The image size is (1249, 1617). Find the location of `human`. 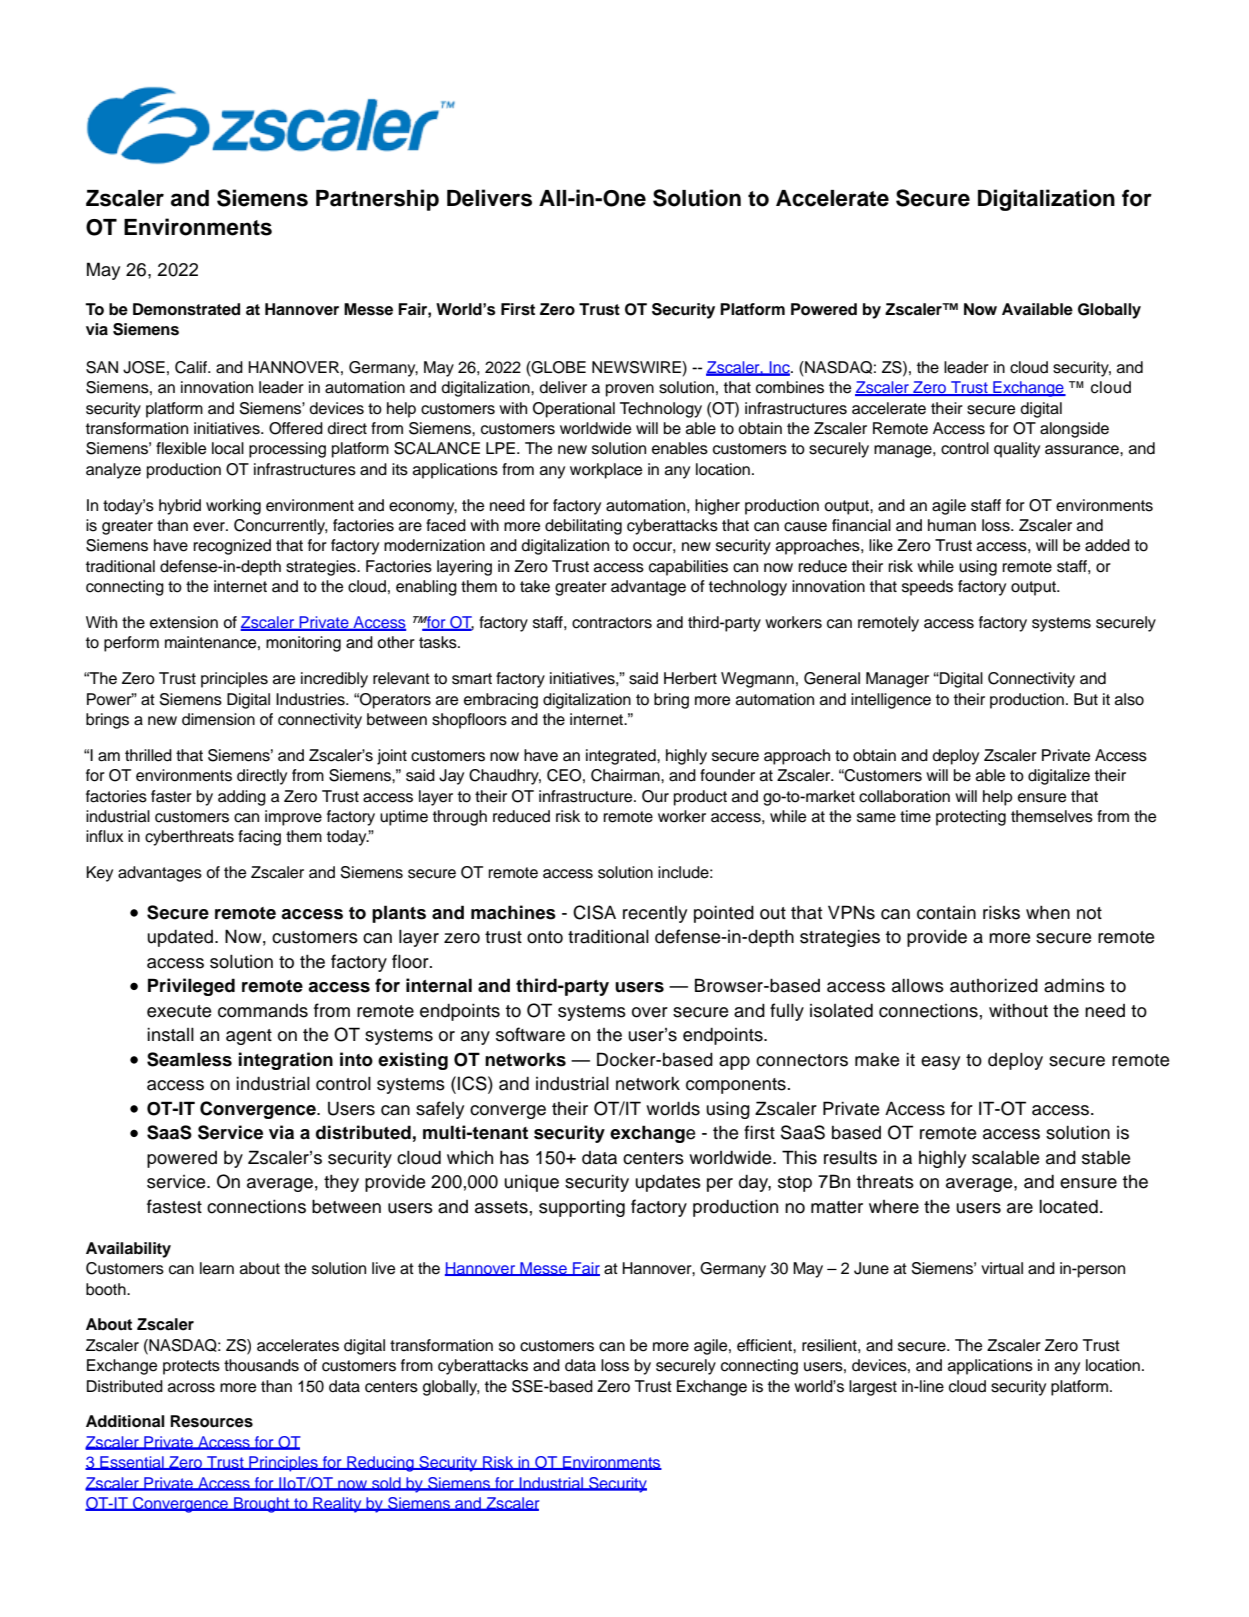

human is located at coordinates (952, 525).
